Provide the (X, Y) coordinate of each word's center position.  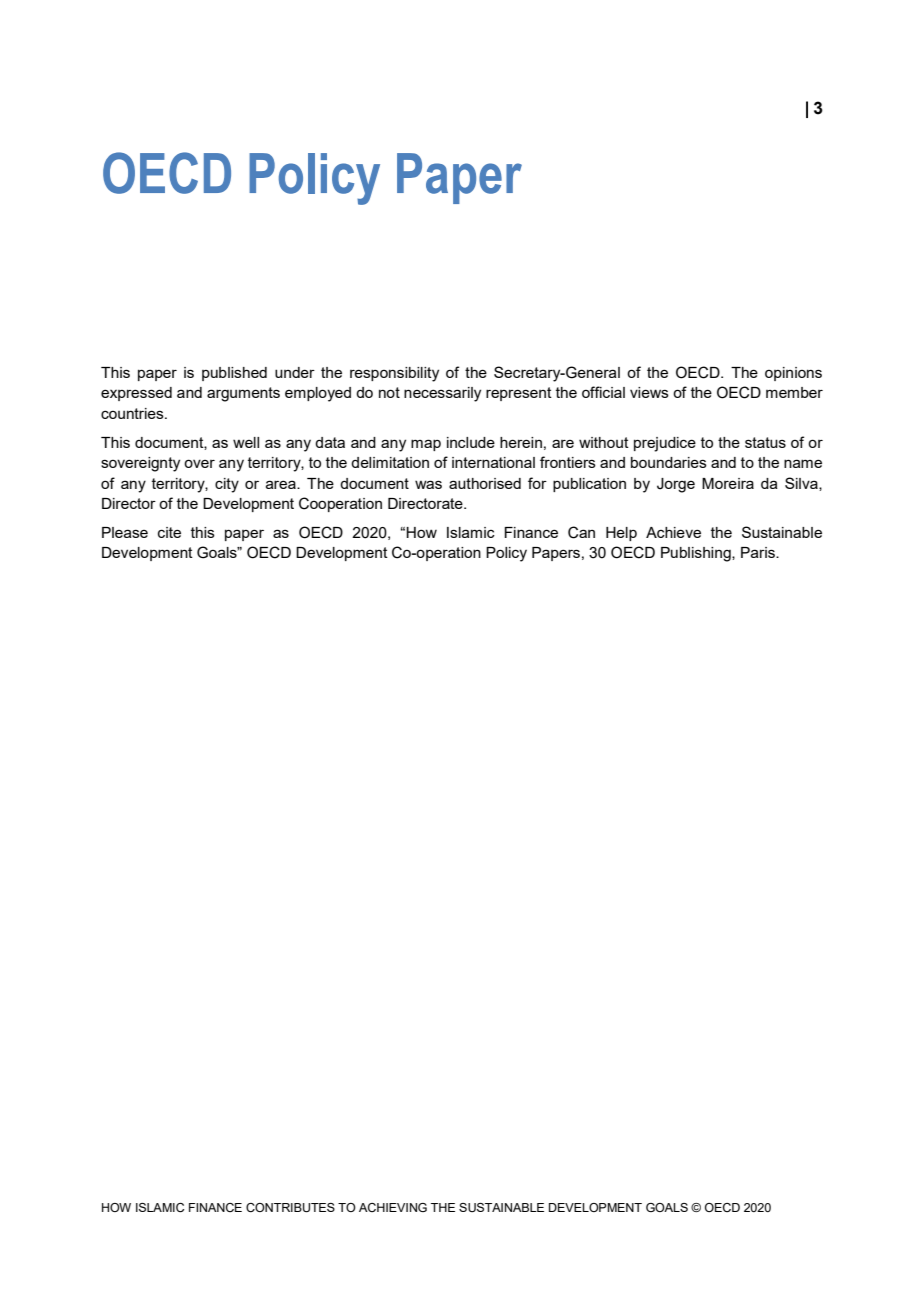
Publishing (697, 554)
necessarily (442, 394)
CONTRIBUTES (290, 1208)
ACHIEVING (393, 1207)
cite (169, 532)
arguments (243, 394)
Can (581, 532)
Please (125, 532)
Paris (759, 552)
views (649, 392)
